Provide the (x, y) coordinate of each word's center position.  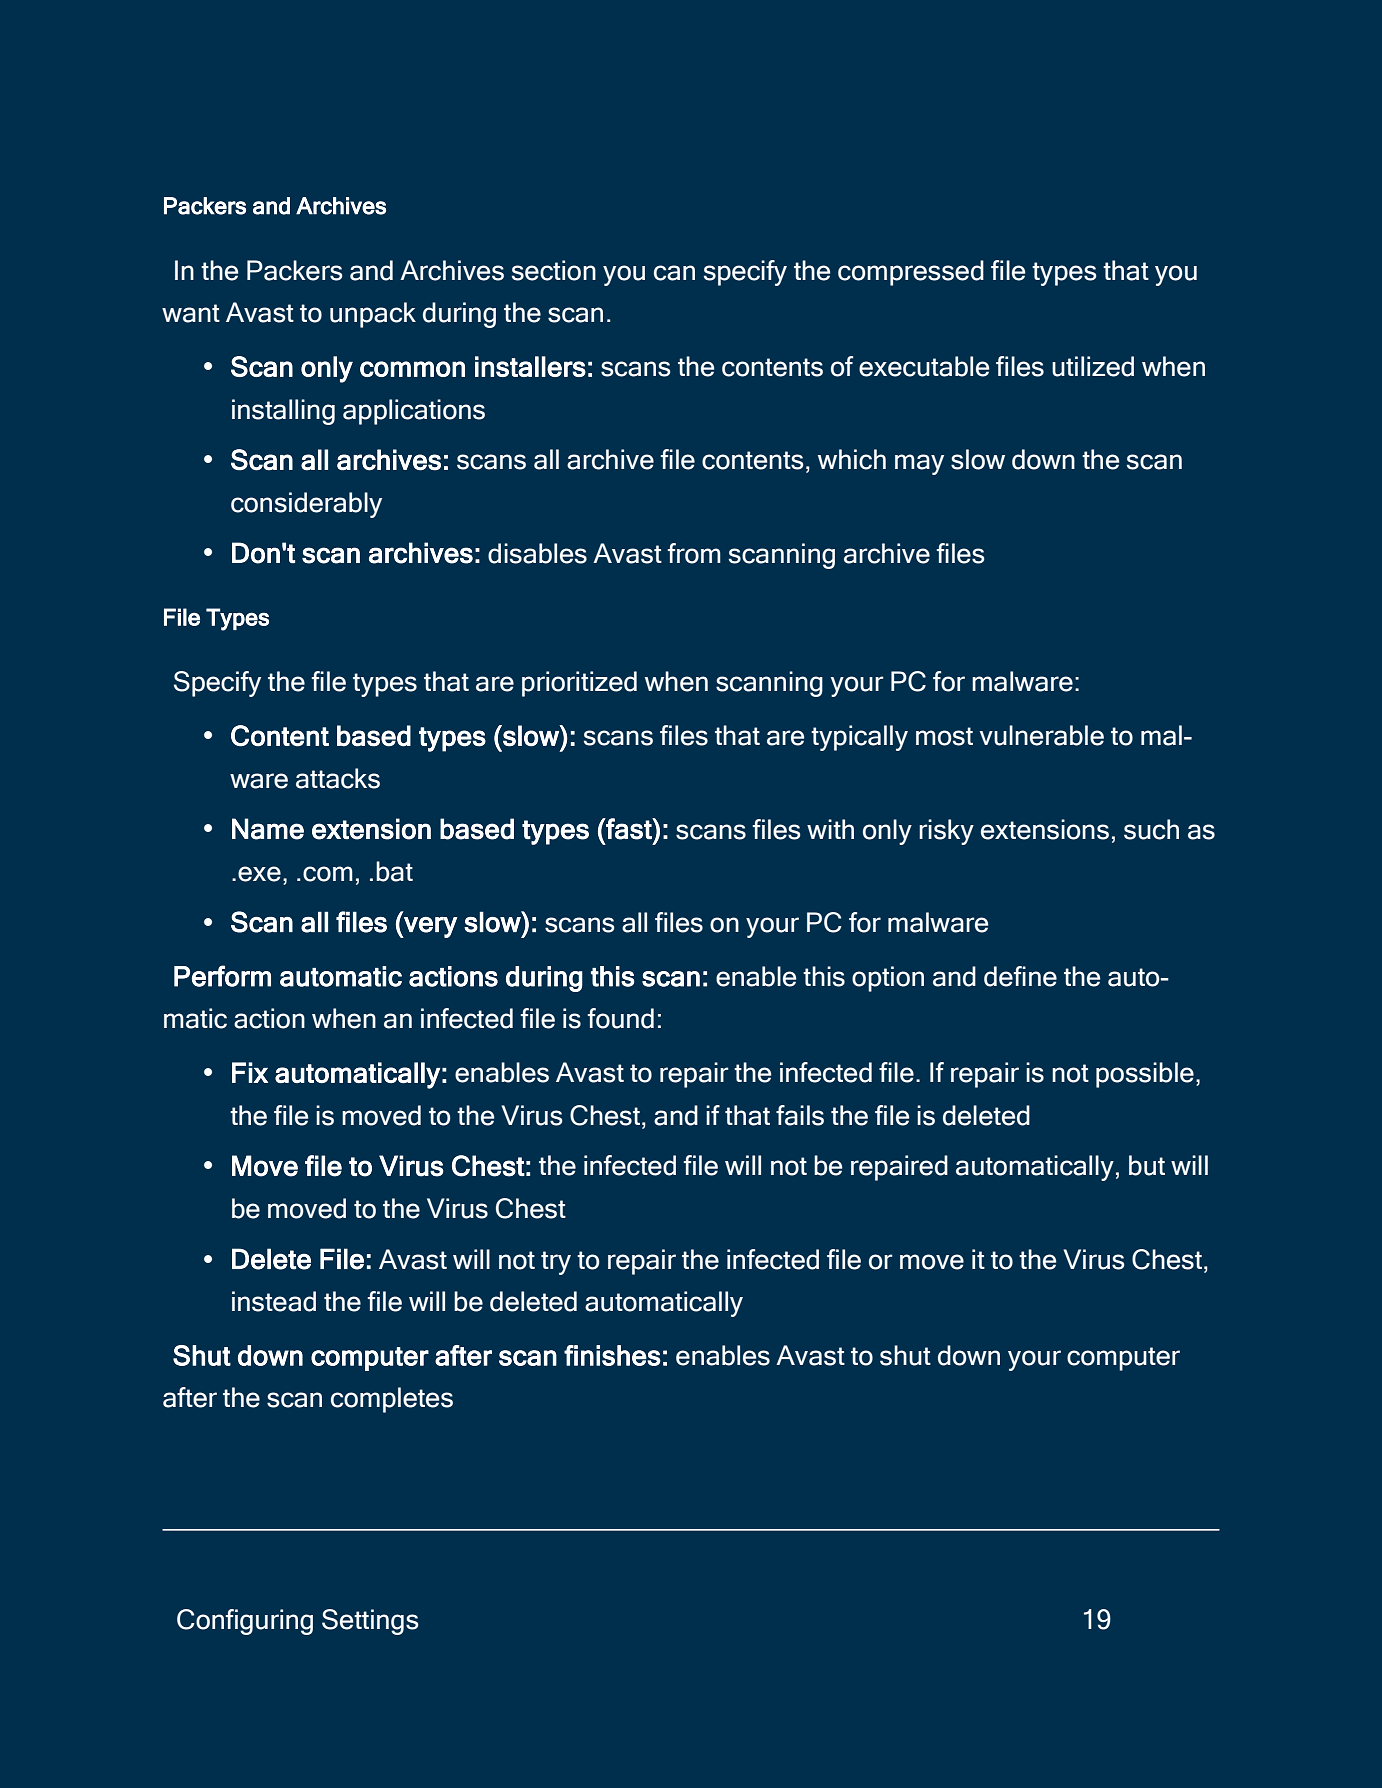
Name (268, 829)
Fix (250, 1072)
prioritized (579, 684)
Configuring (245, 1622)
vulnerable (1042, 735)
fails (800, 1115)
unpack (373, 315)
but (1147, 1165)
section (554, 270)
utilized (1093, 366)
